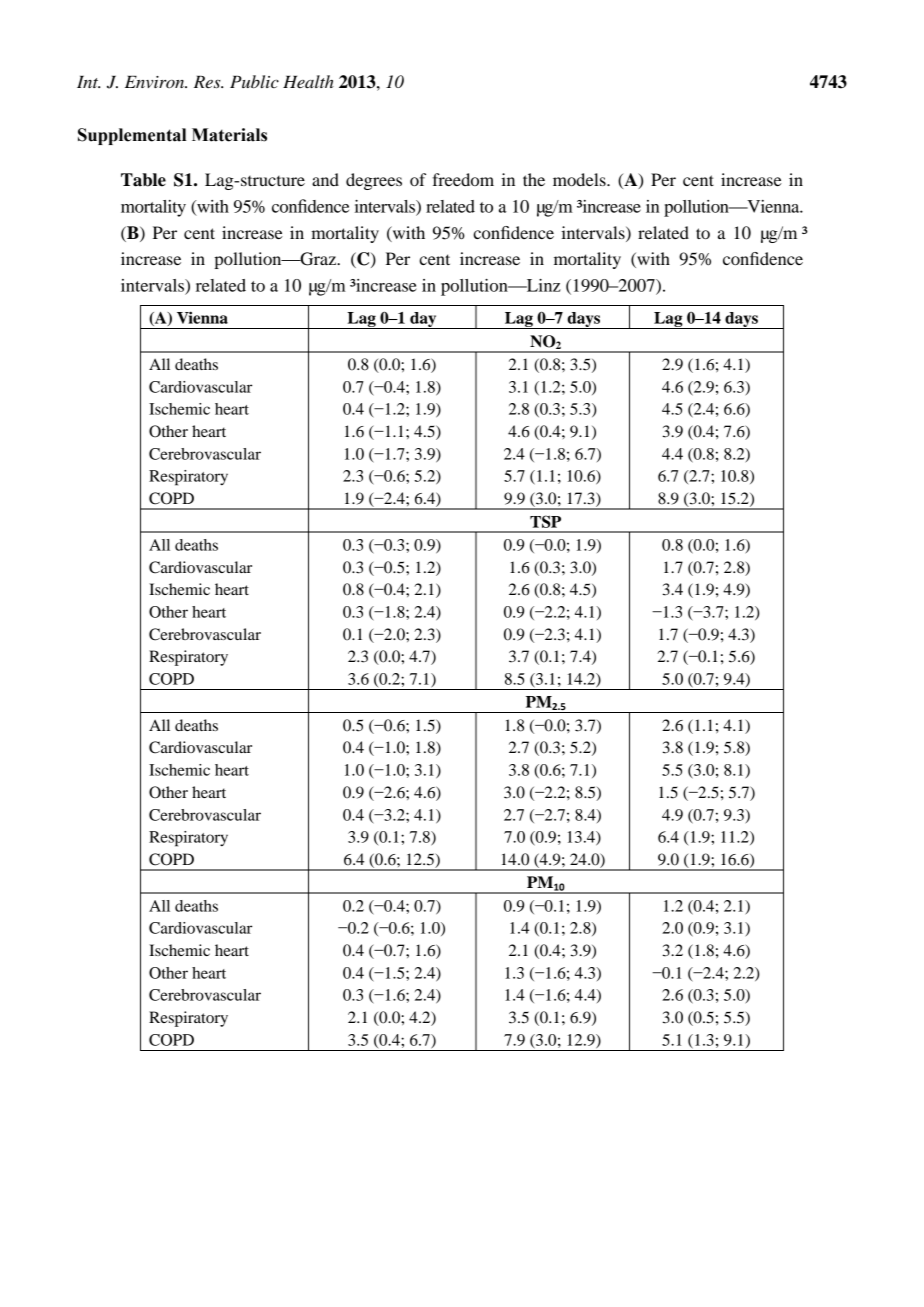 Image resolution: width=924 pixels, height=1307 pixels. What do you see at coordinates (156, 82) in the page?
I see `Environ` at bounding box center [156, 82].
